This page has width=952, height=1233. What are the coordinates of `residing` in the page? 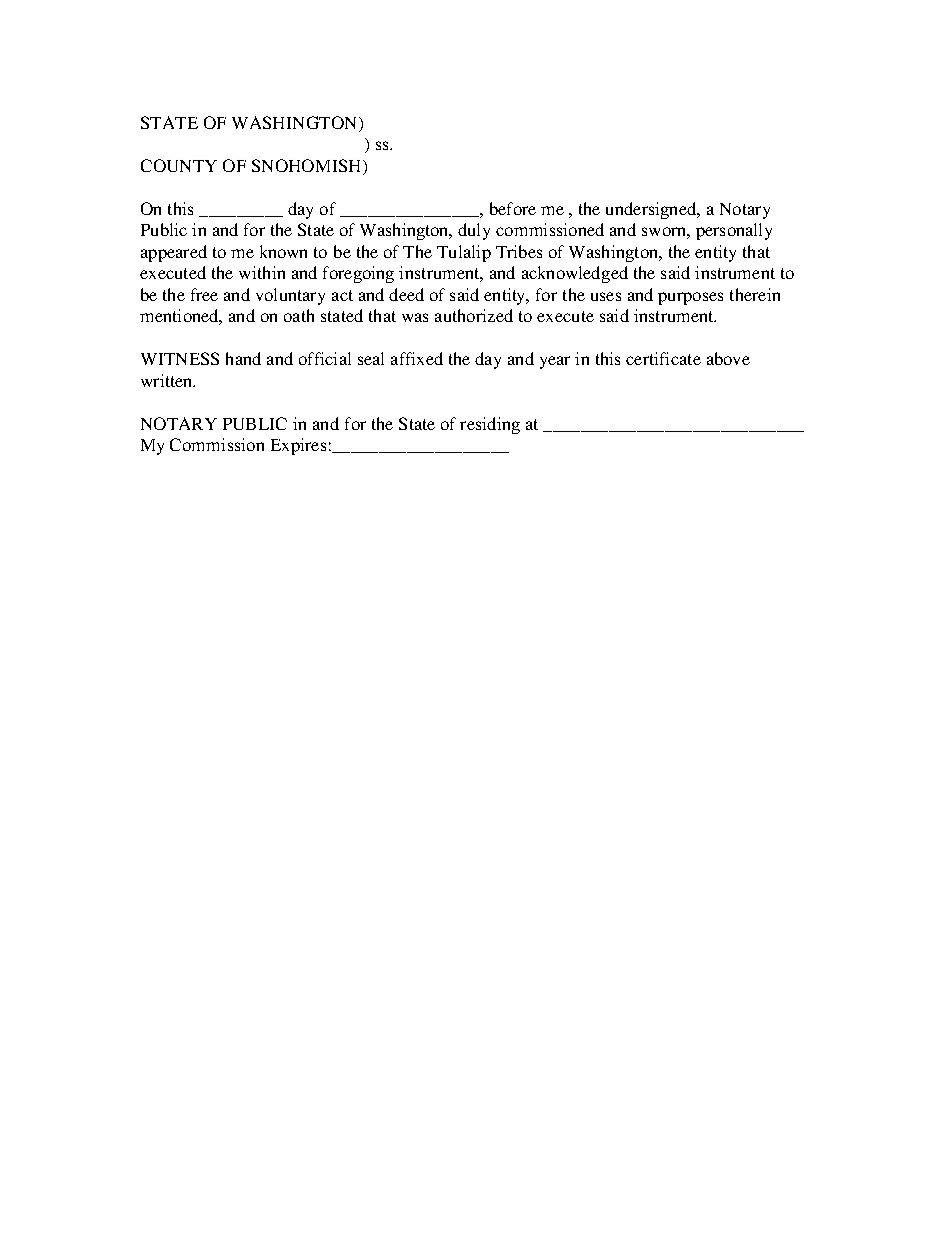 It's located at (490, 425).
